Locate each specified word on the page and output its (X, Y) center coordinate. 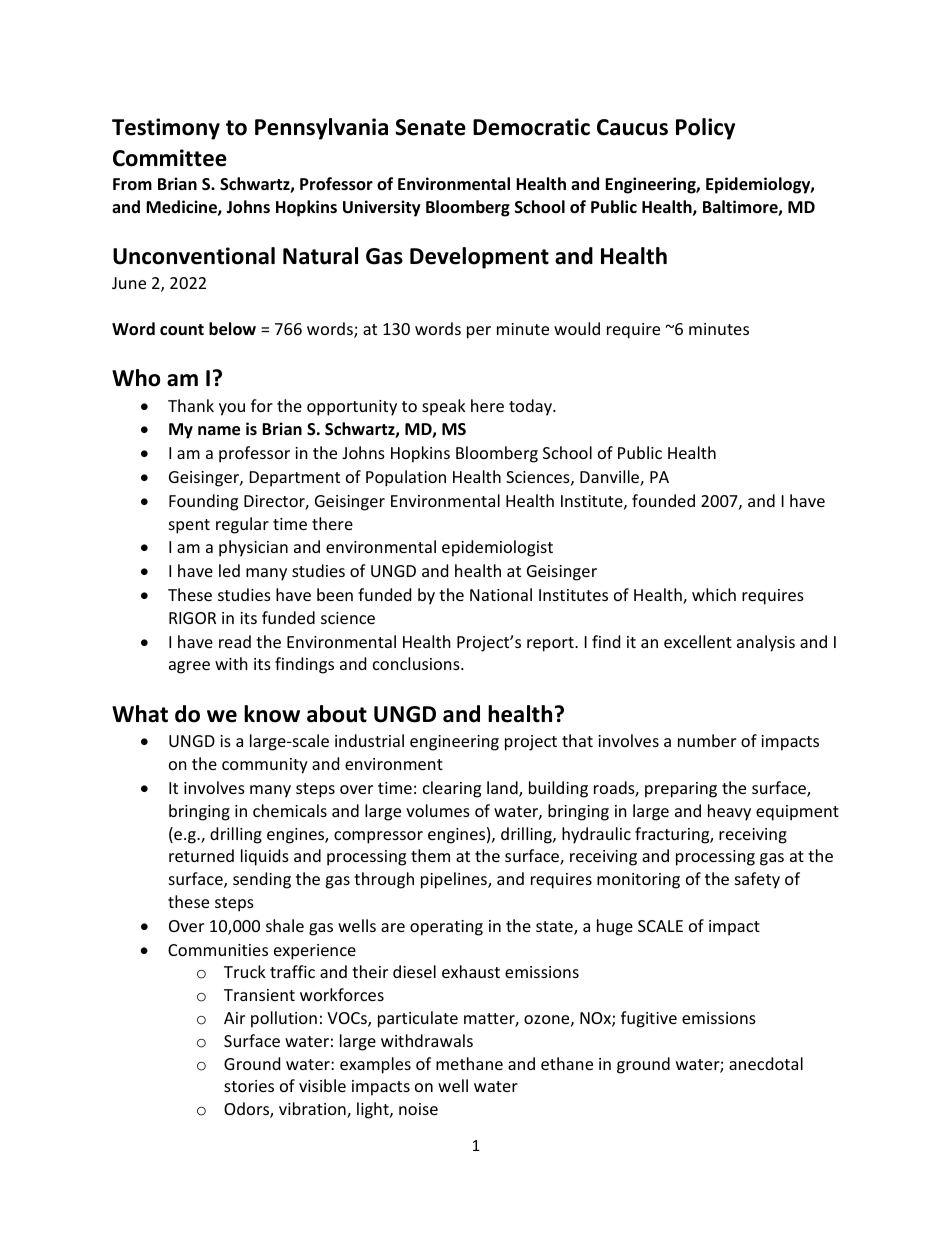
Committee (170, 158)
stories (249, 1086)
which (714, 594)
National (501, 594)
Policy (705, 129)
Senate (430, 127)
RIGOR (192, 618)
